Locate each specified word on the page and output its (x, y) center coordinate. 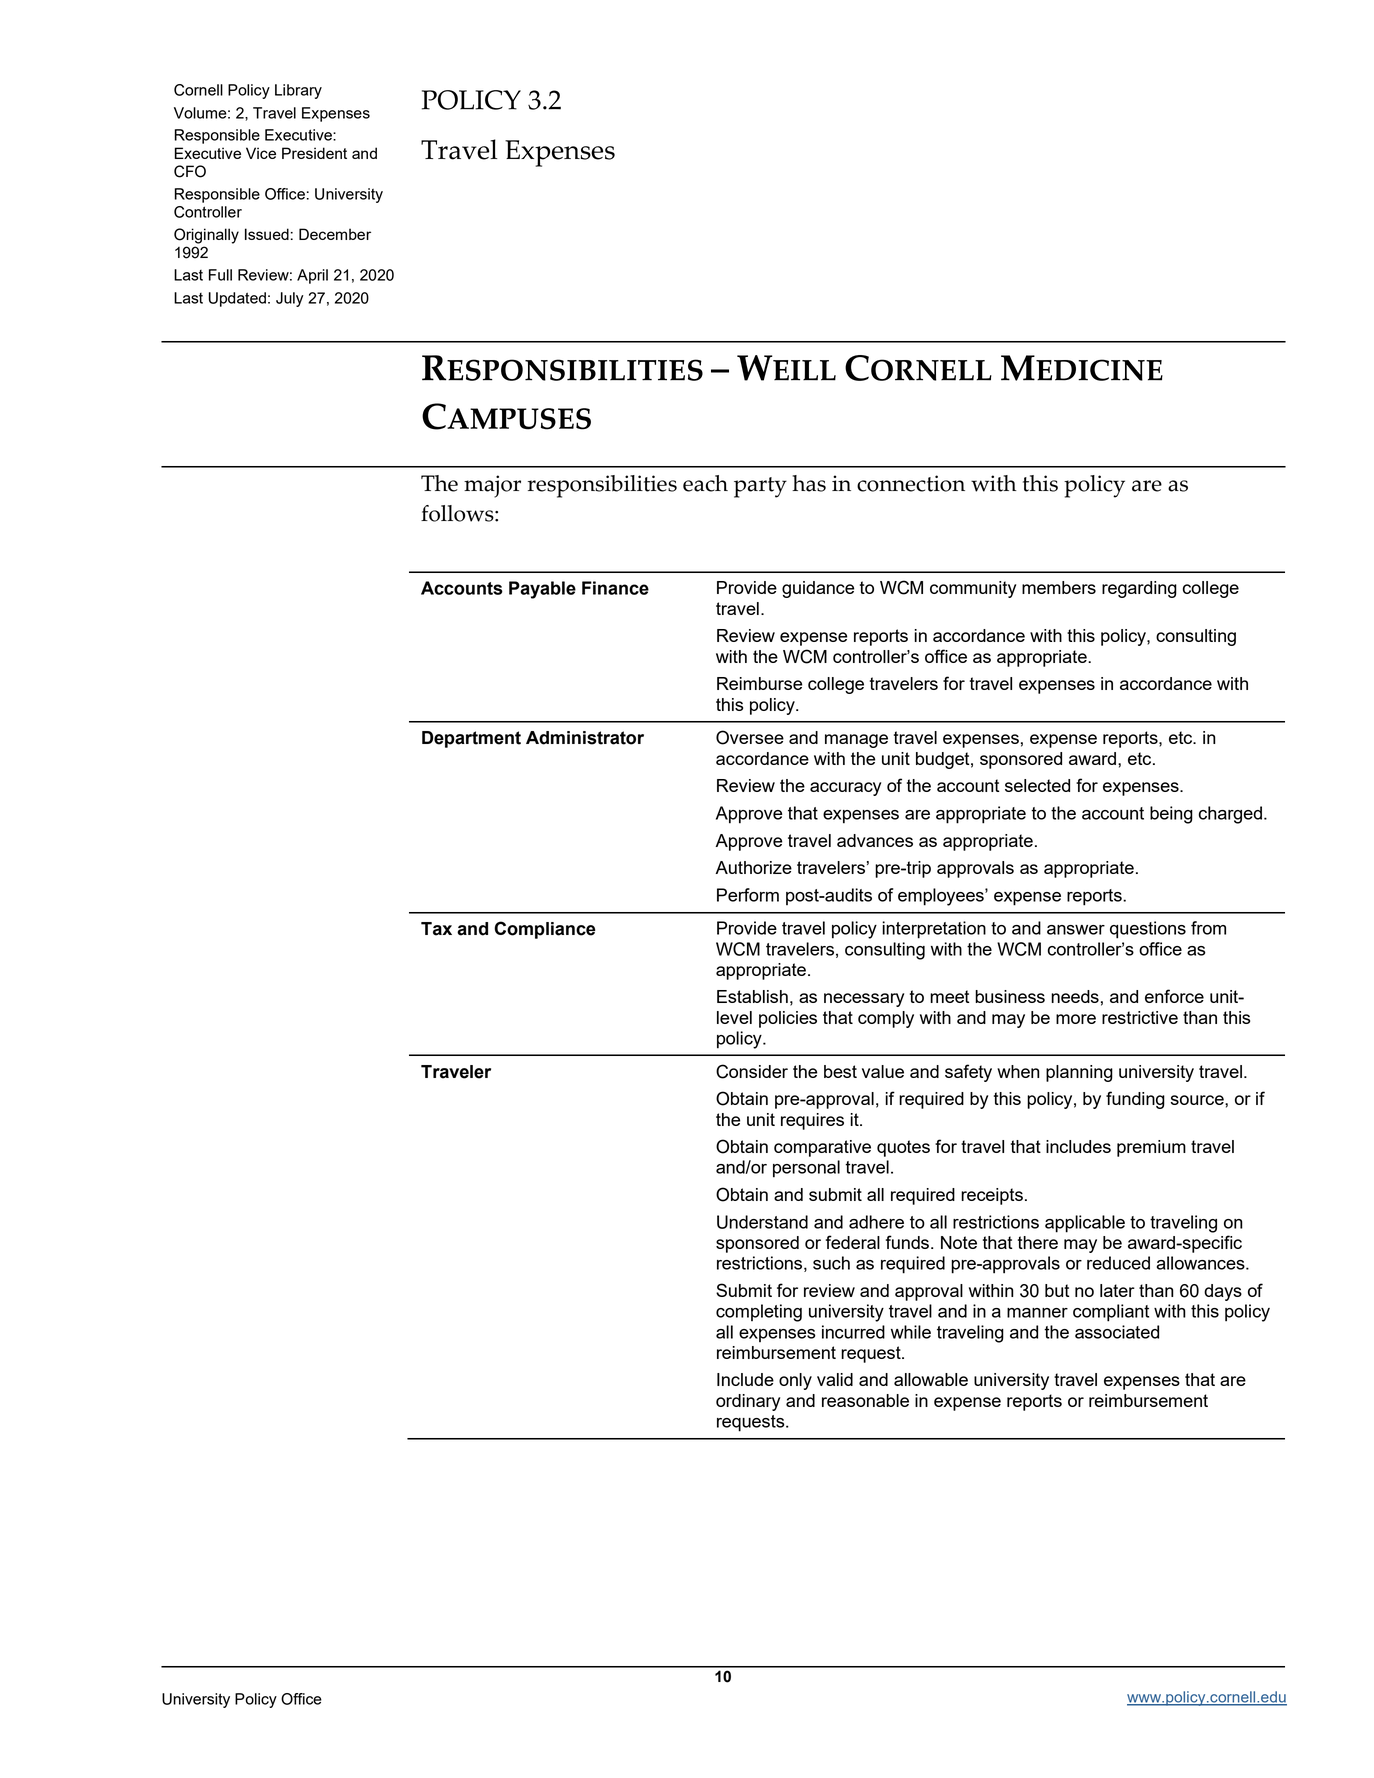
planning (1079, 1073)
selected (1037, 785)
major (492, 486)
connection (911, 483)
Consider (752, 1071)
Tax (436, 929)
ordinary (748, 1402)
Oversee (750, 737)
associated (1117, 1332)
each (705, 483)
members (1059, 587)
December (335, 234)
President (314, 153)
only (795, 1381)
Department (471, 739)
